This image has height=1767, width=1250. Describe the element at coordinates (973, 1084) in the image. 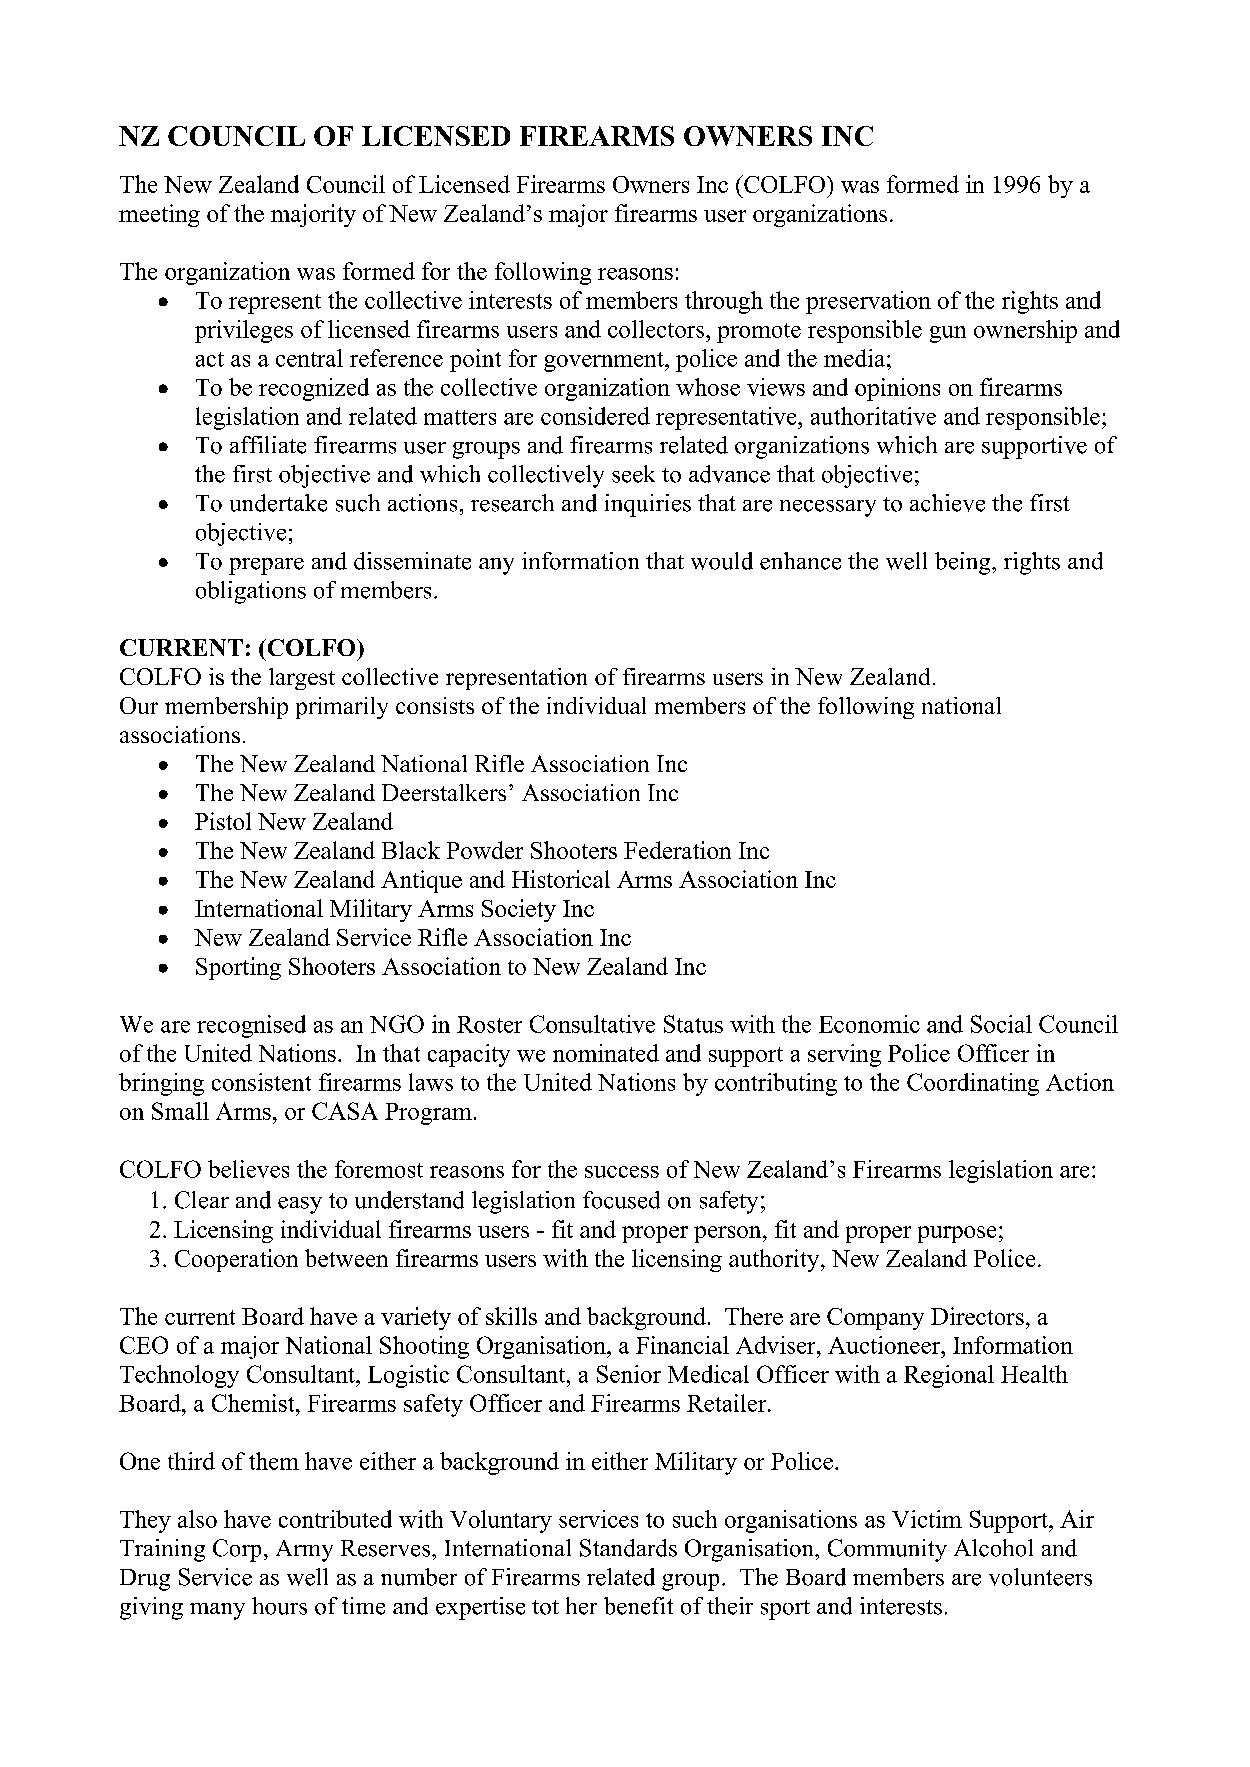

I see `Coordinating` at that location.
